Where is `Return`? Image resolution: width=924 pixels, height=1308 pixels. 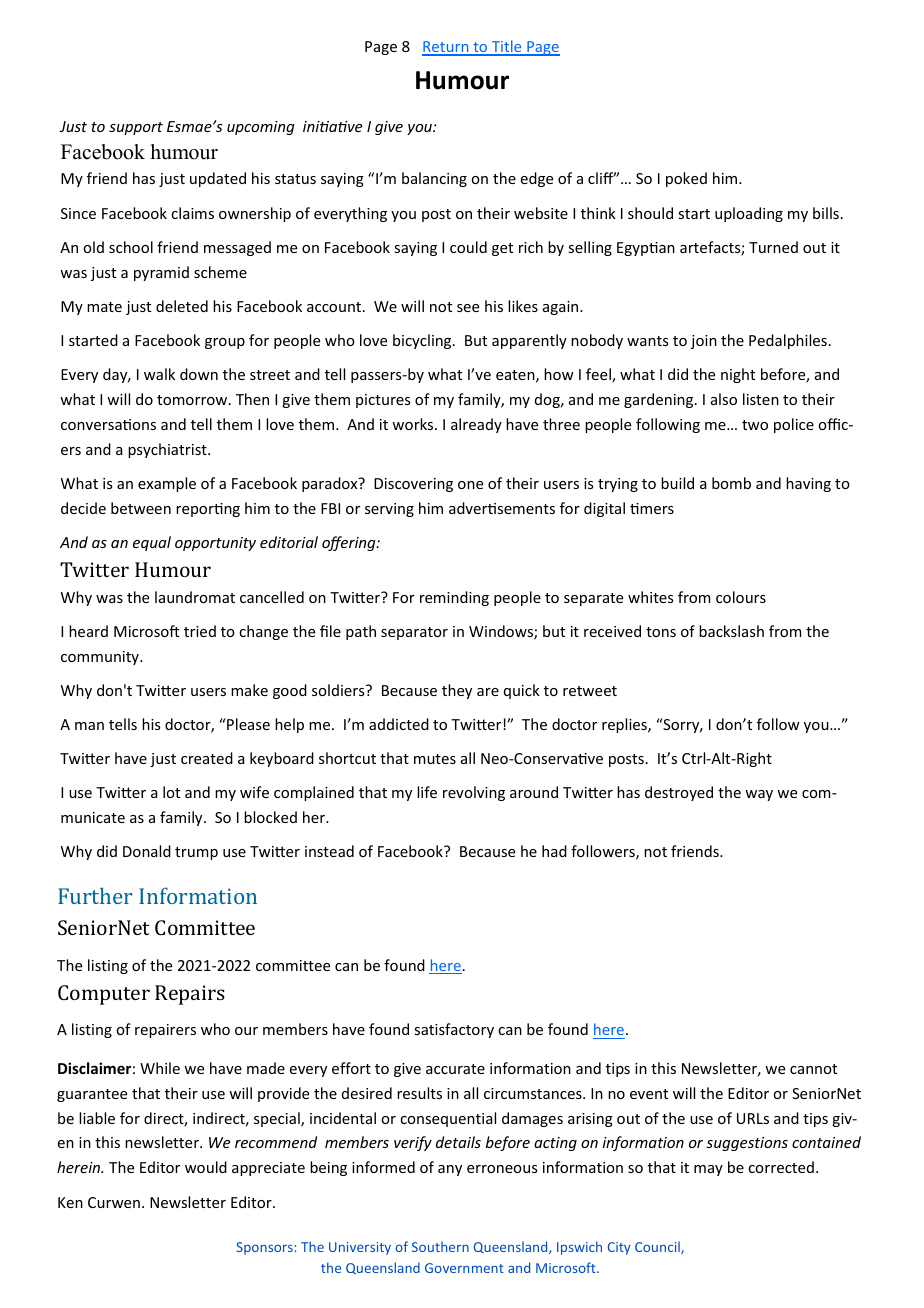
Return is located at coordinates (446, 48).
